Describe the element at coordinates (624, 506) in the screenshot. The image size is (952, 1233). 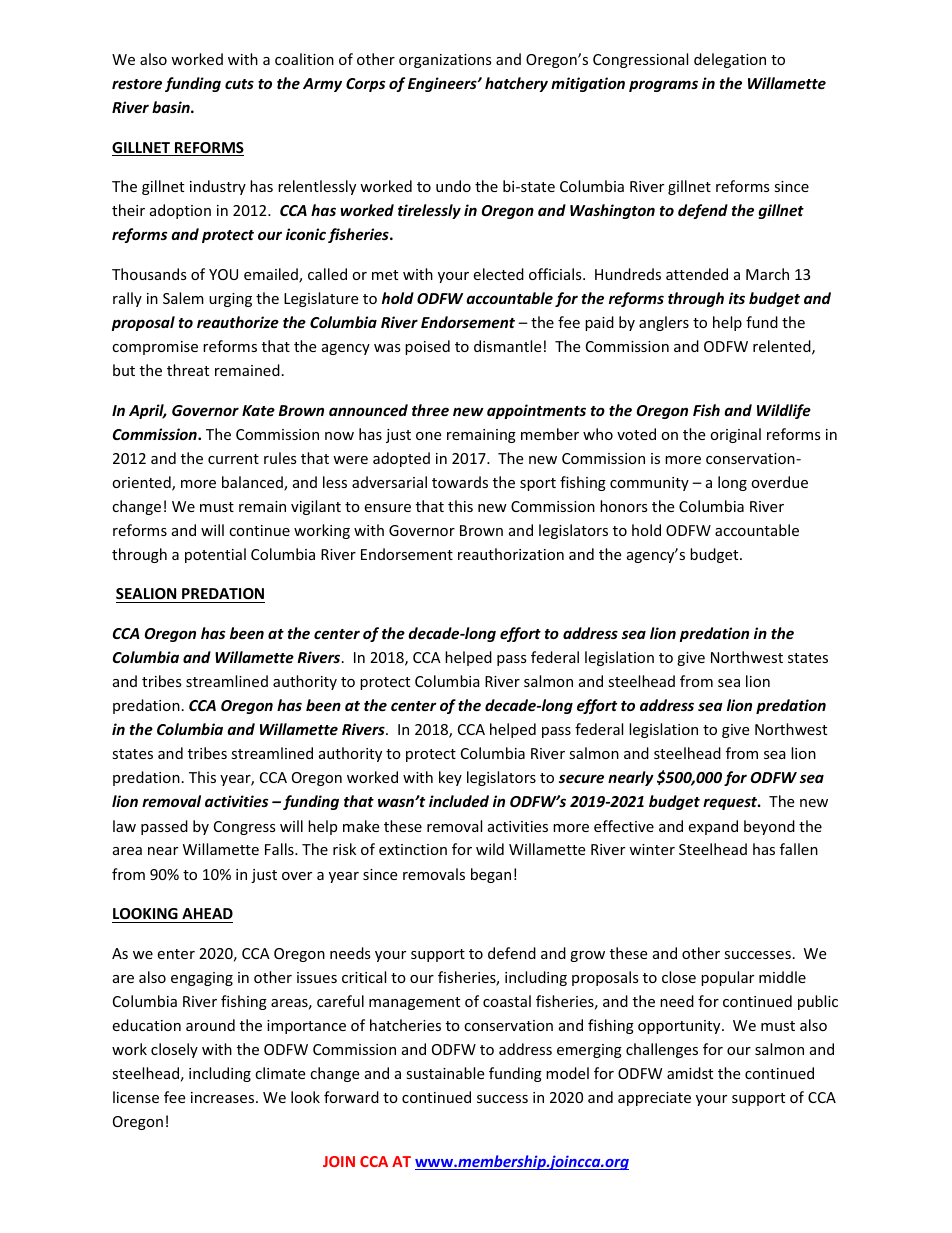
I see `honors` at that location.
